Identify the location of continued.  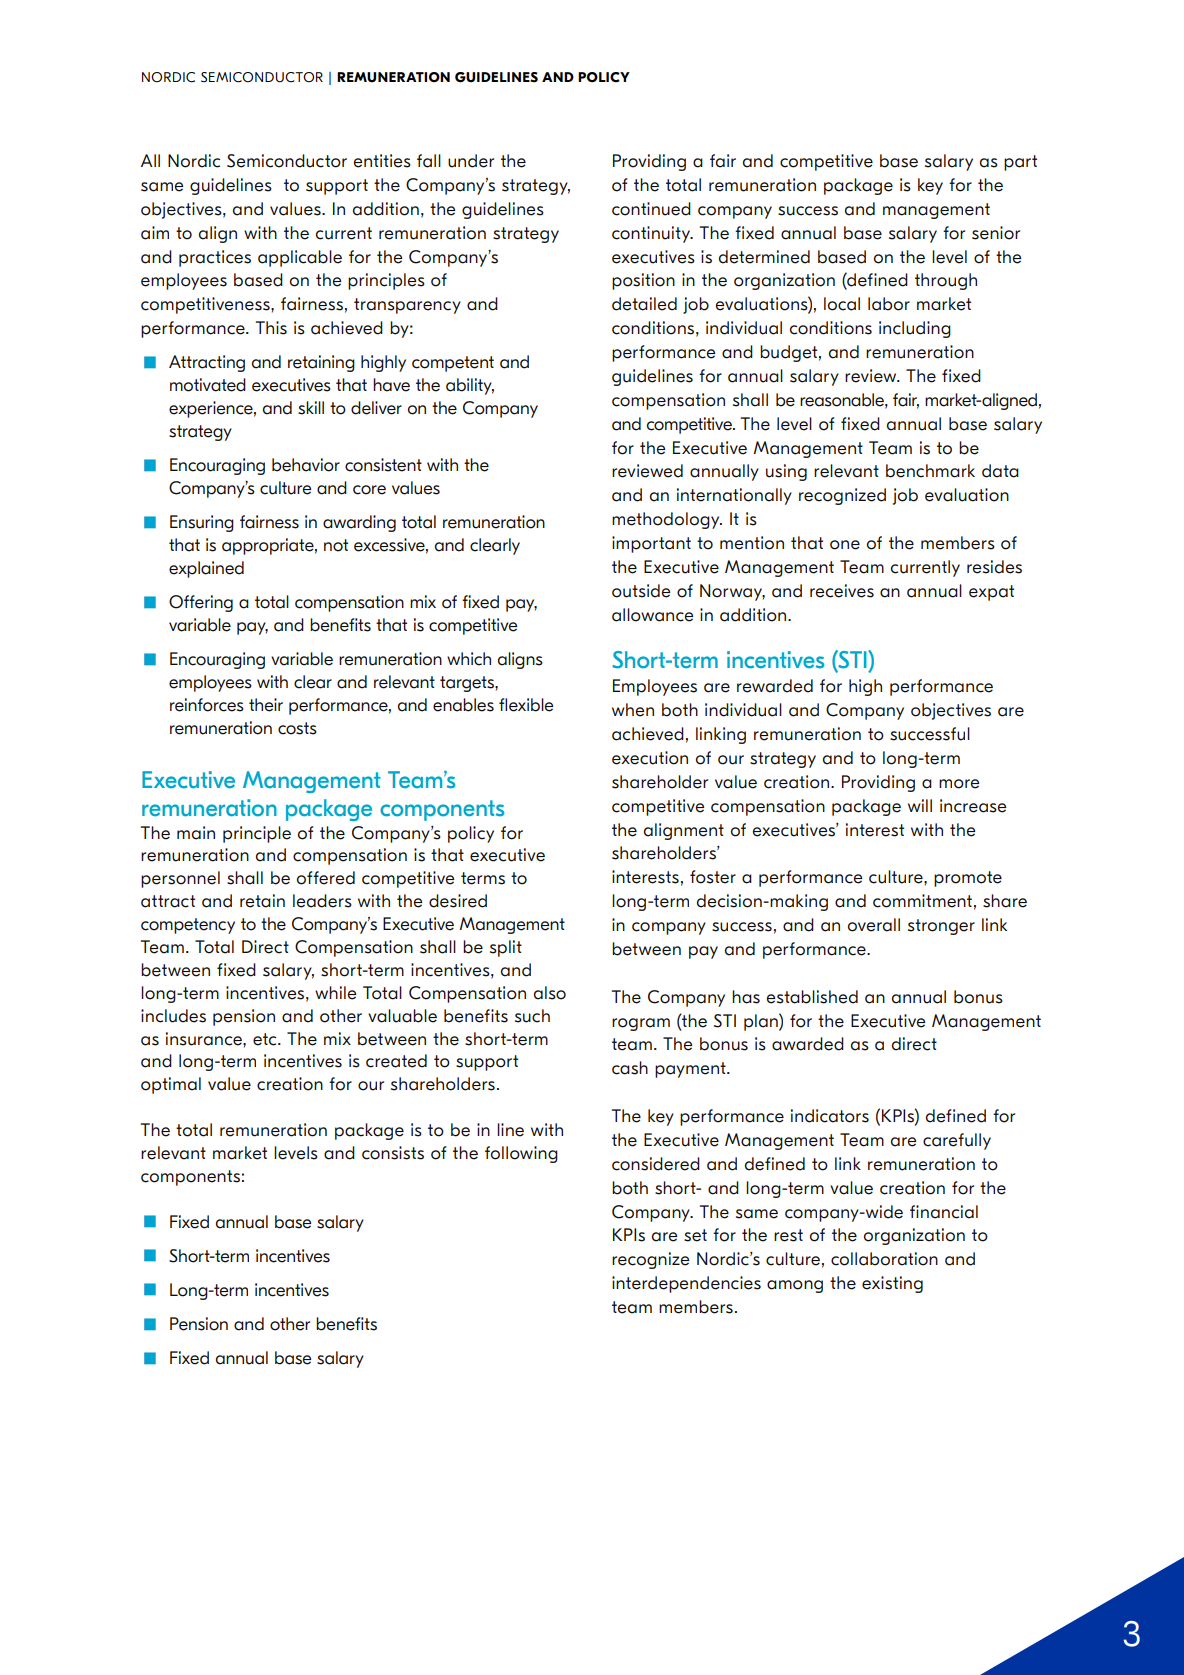
(651, 209).
